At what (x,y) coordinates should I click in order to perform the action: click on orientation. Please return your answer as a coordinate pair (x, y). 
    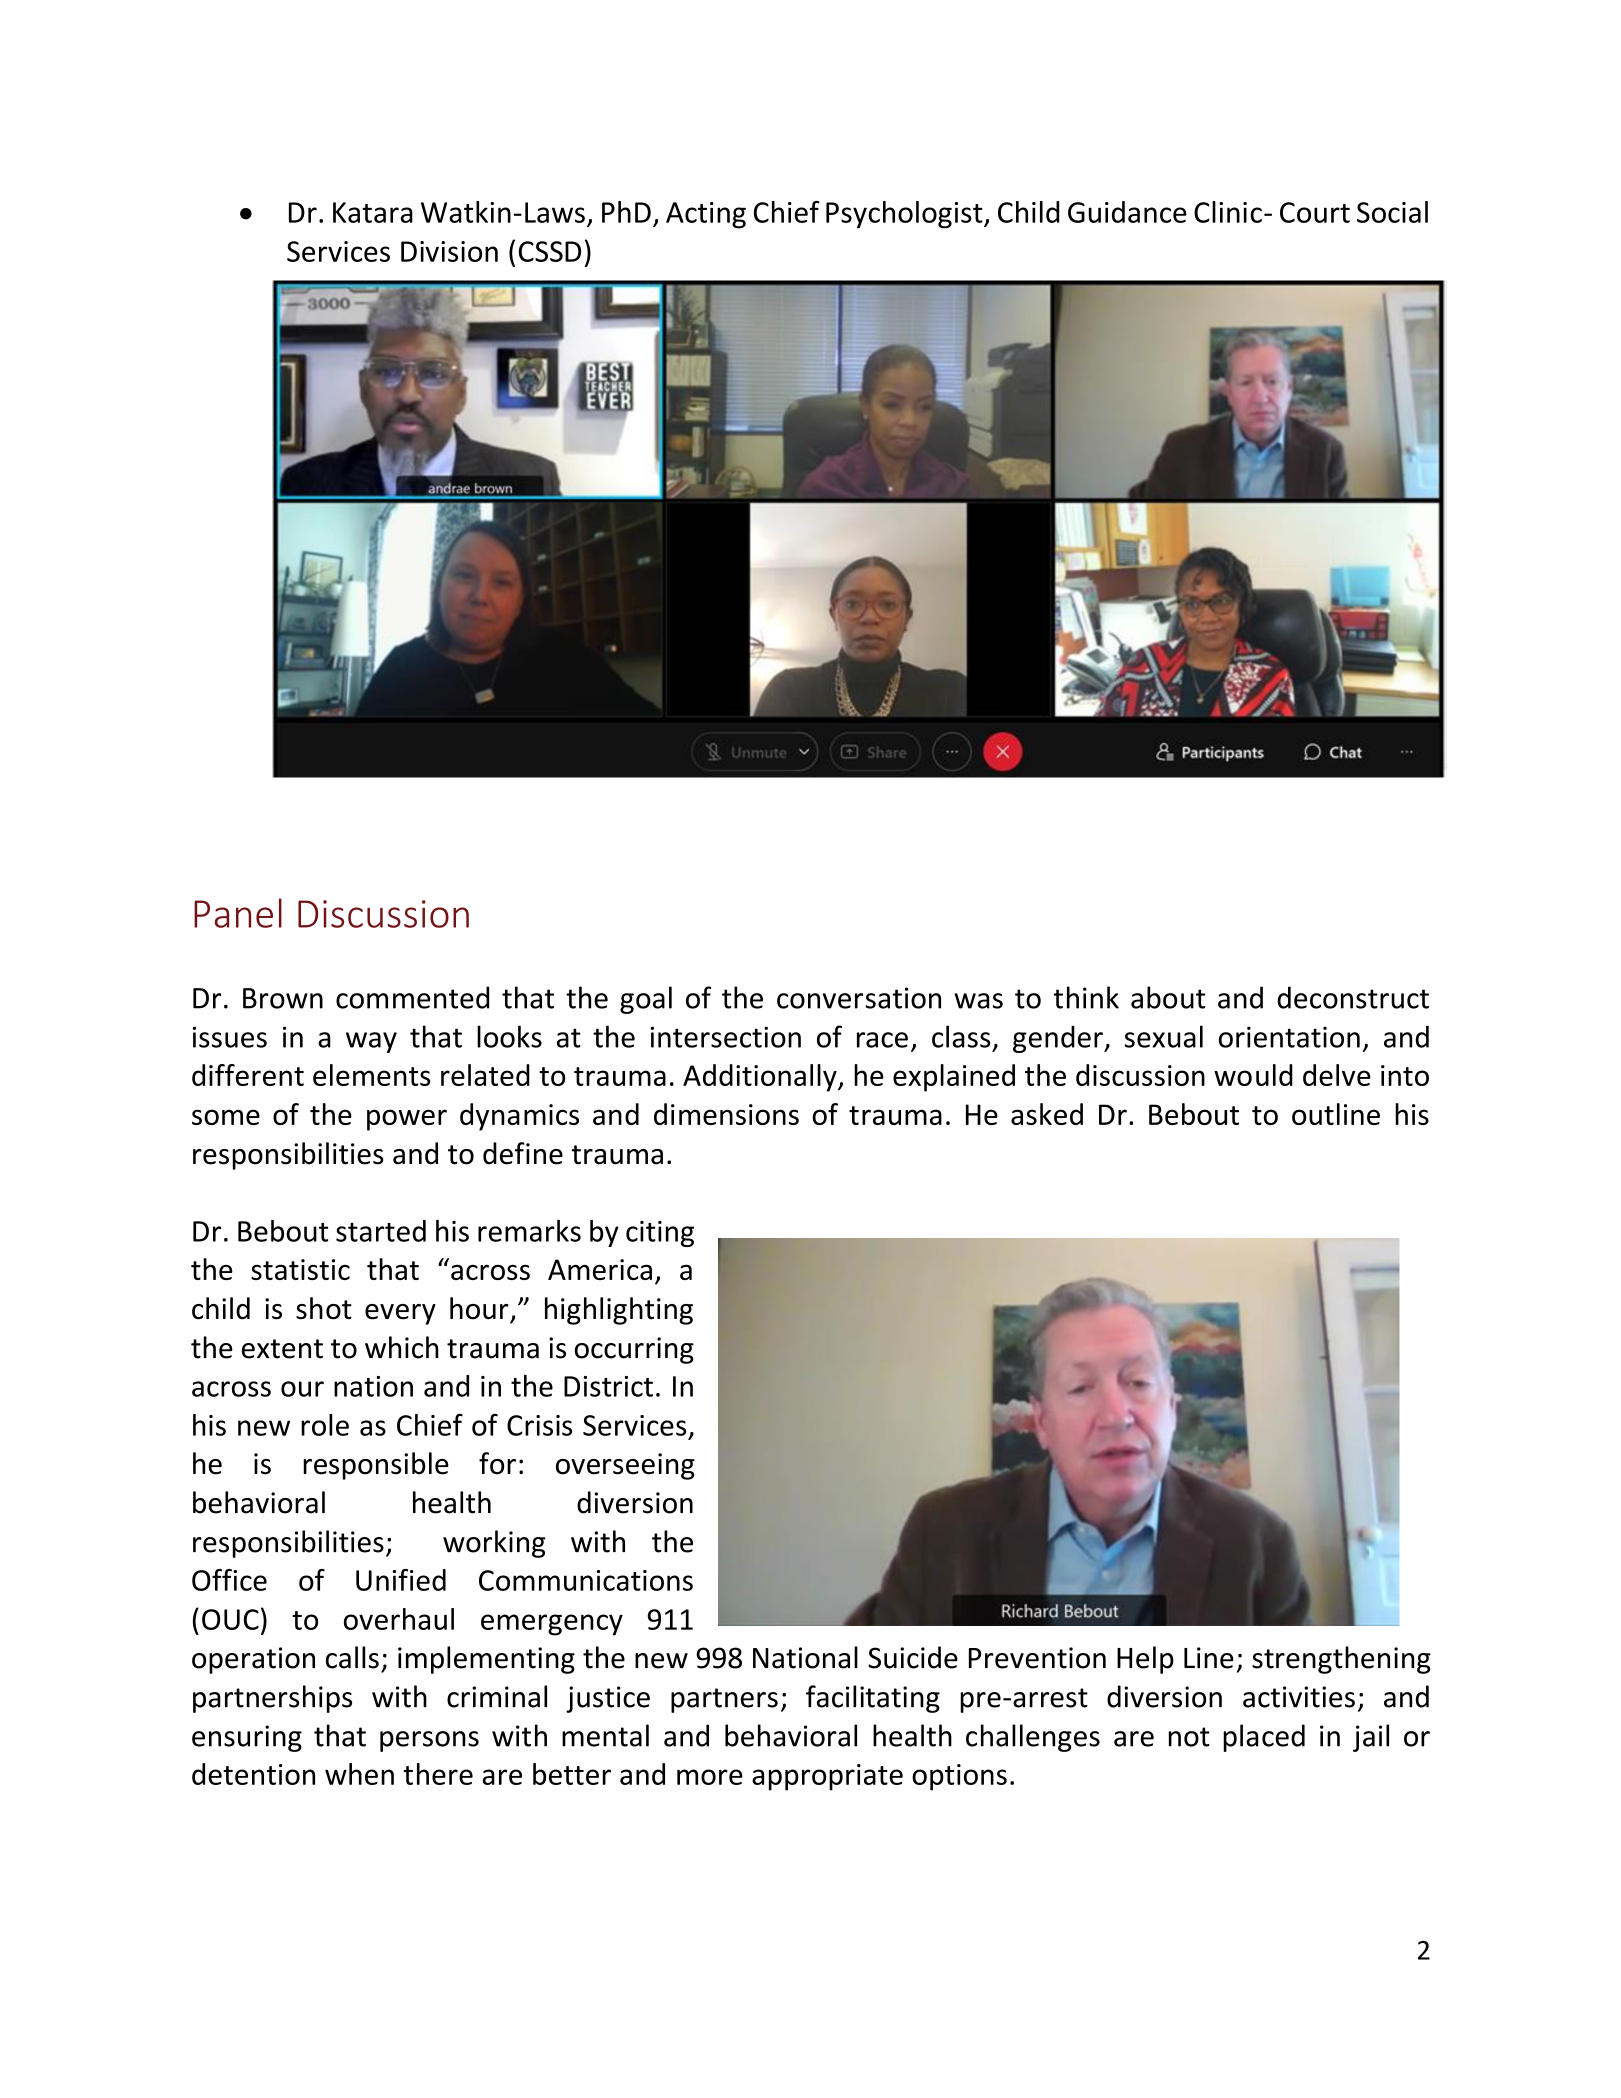
    Looking at the image, I should click on (1289, 1037).
